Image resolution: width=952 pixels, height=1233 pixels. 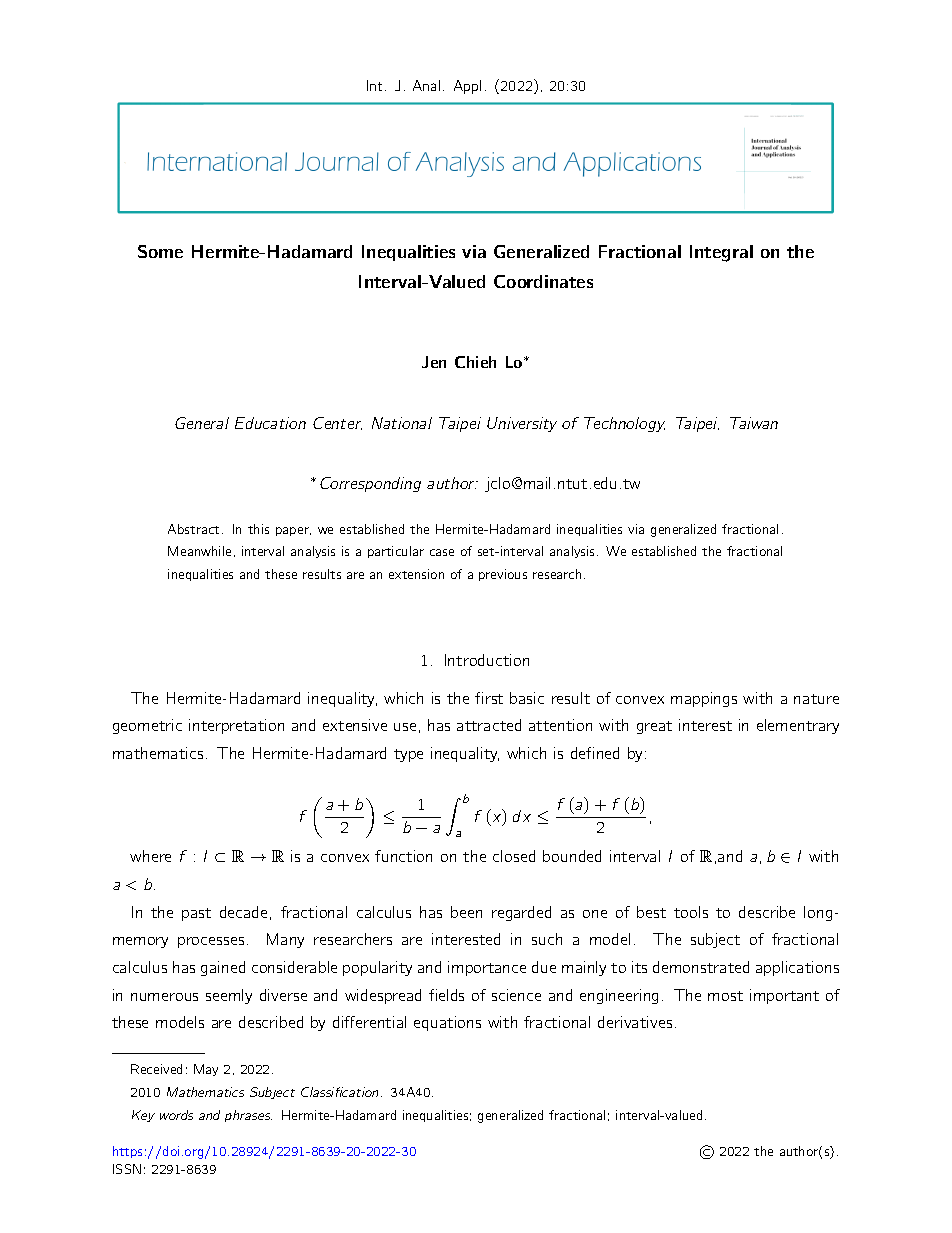 I want to click on interpretation, so click(x=236, y=726).
